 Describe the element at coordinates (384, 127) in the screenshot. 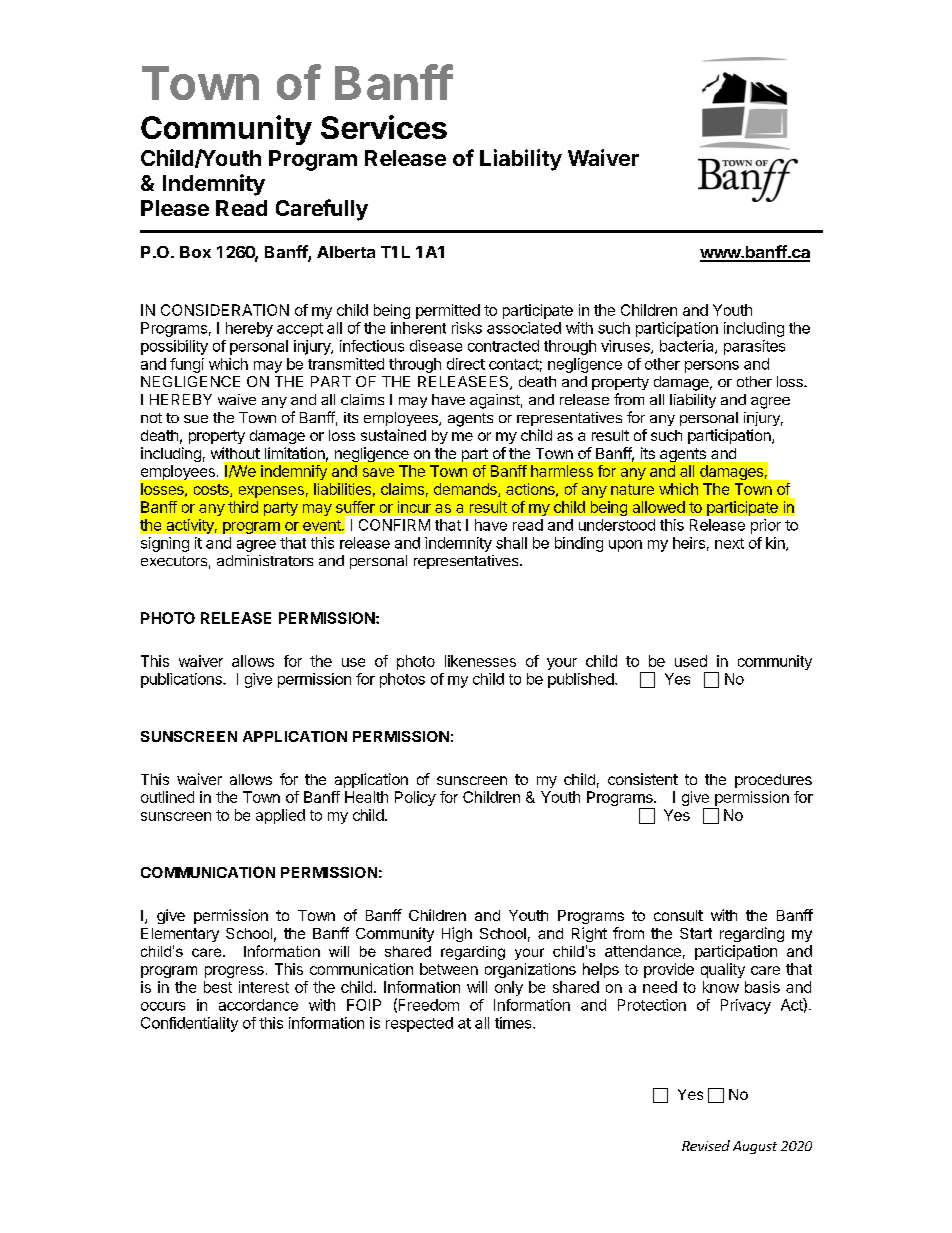

I see `Services` at that location.
